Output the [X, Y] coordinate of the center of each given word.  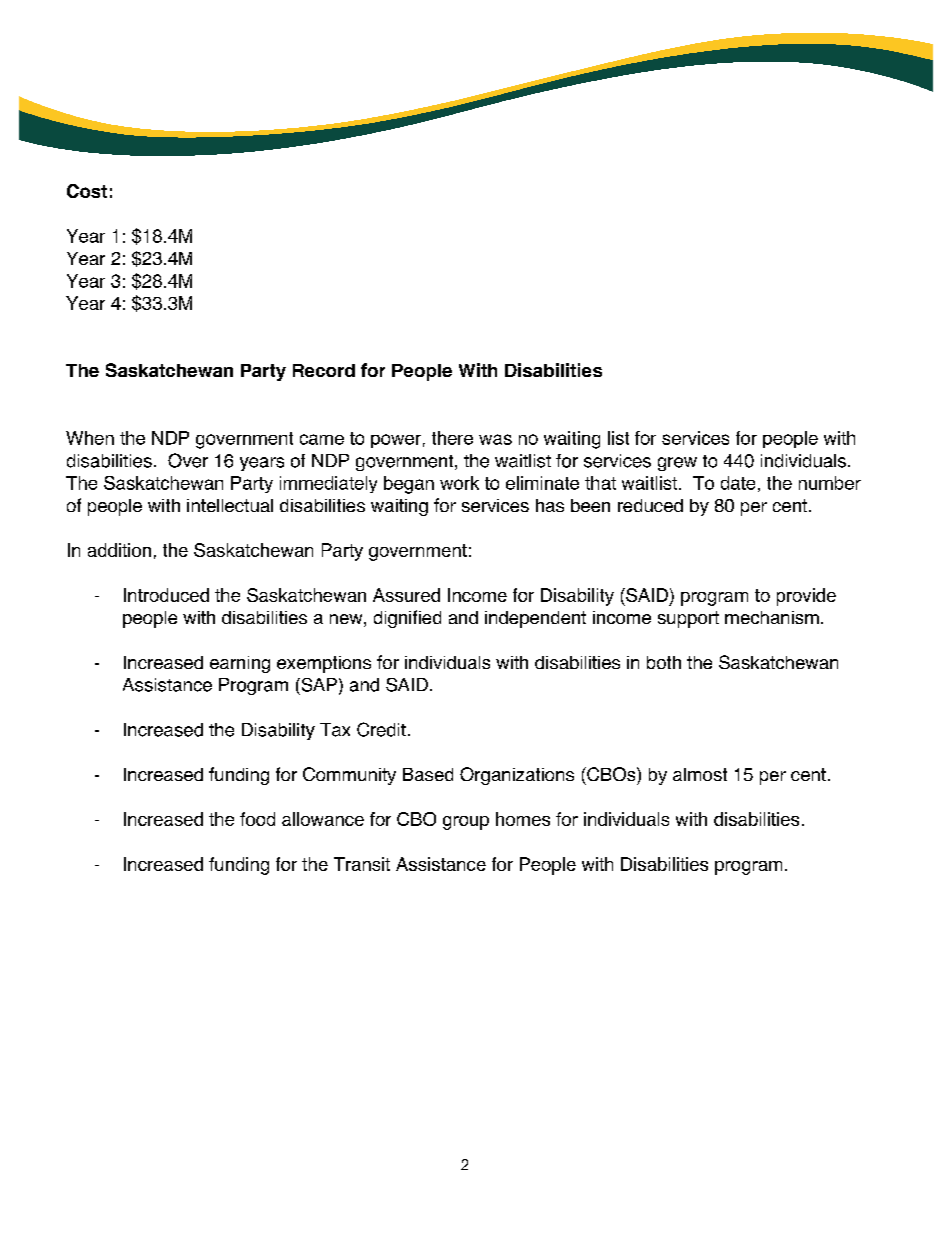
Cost [87, 191]
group [466, 823]
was [495, 439]
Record [324, 370]
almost [700, 774]
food [257, 819]
